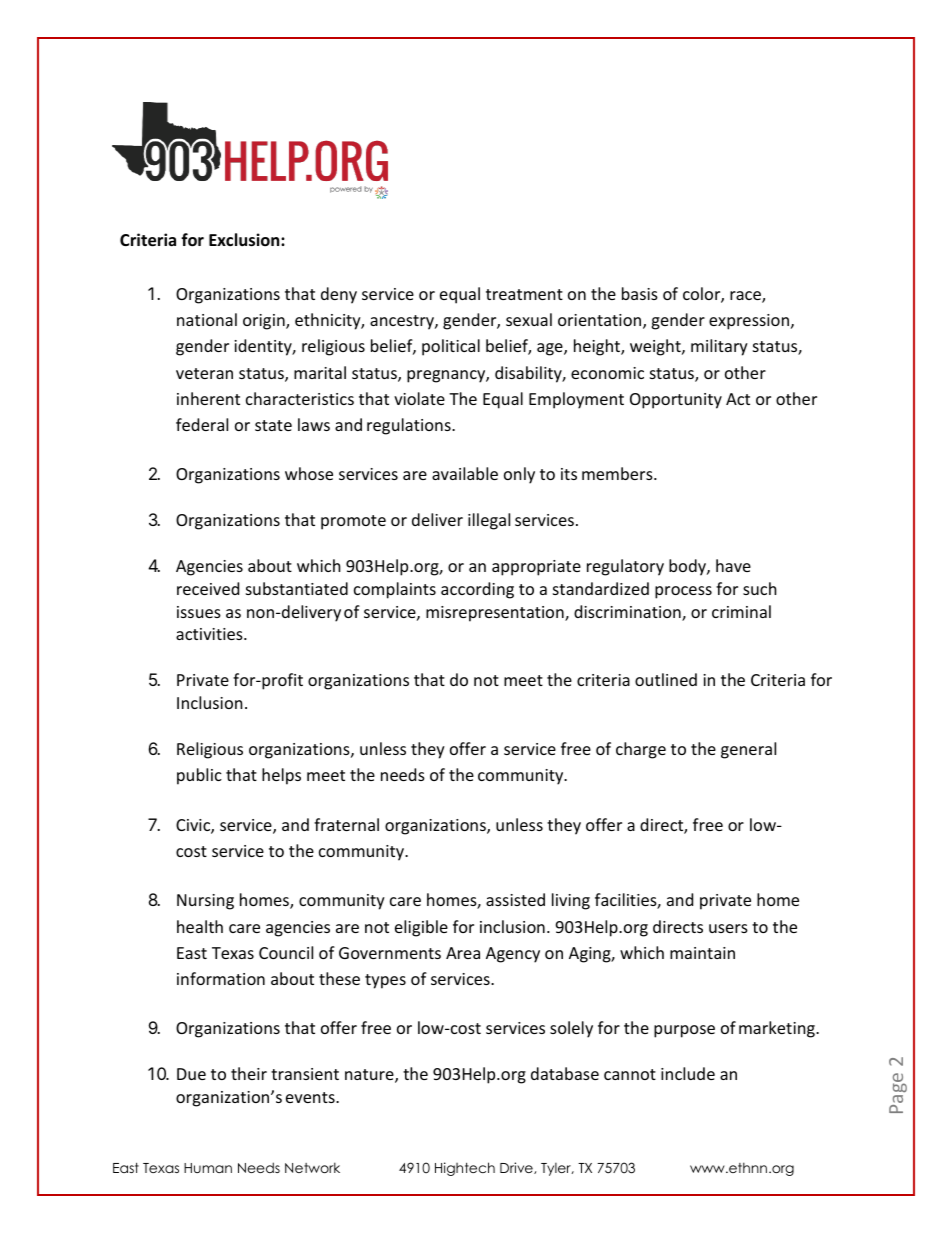 This screenshot has width=952, height=1233. What do you see at coordinates (683, 592) in the screenshot?
I see `process` at bounding box center [683, 592].
